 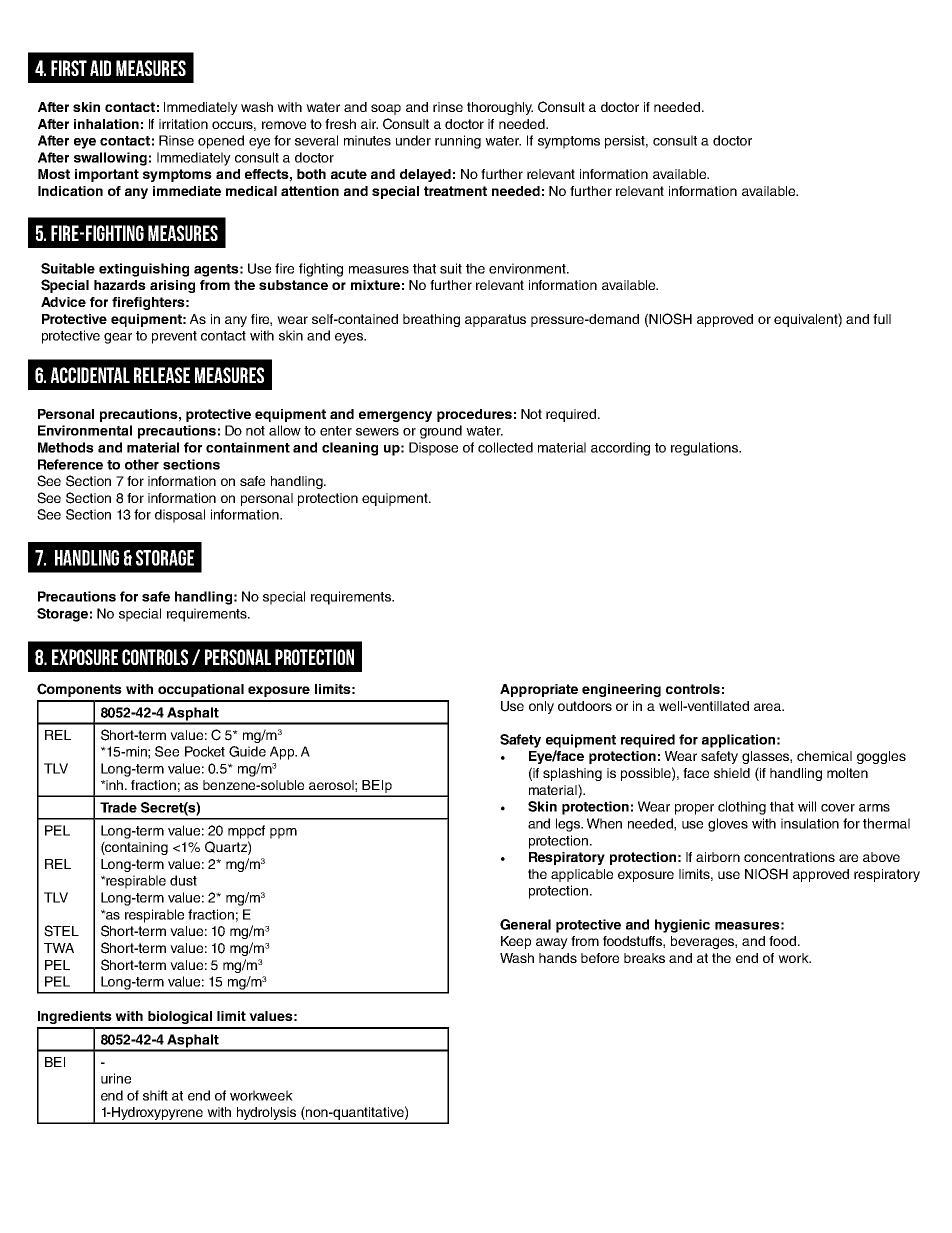 What do you see at coordinates (500, 108) in the page?
I see `thoroughly` at bounding box center [500, 108].
